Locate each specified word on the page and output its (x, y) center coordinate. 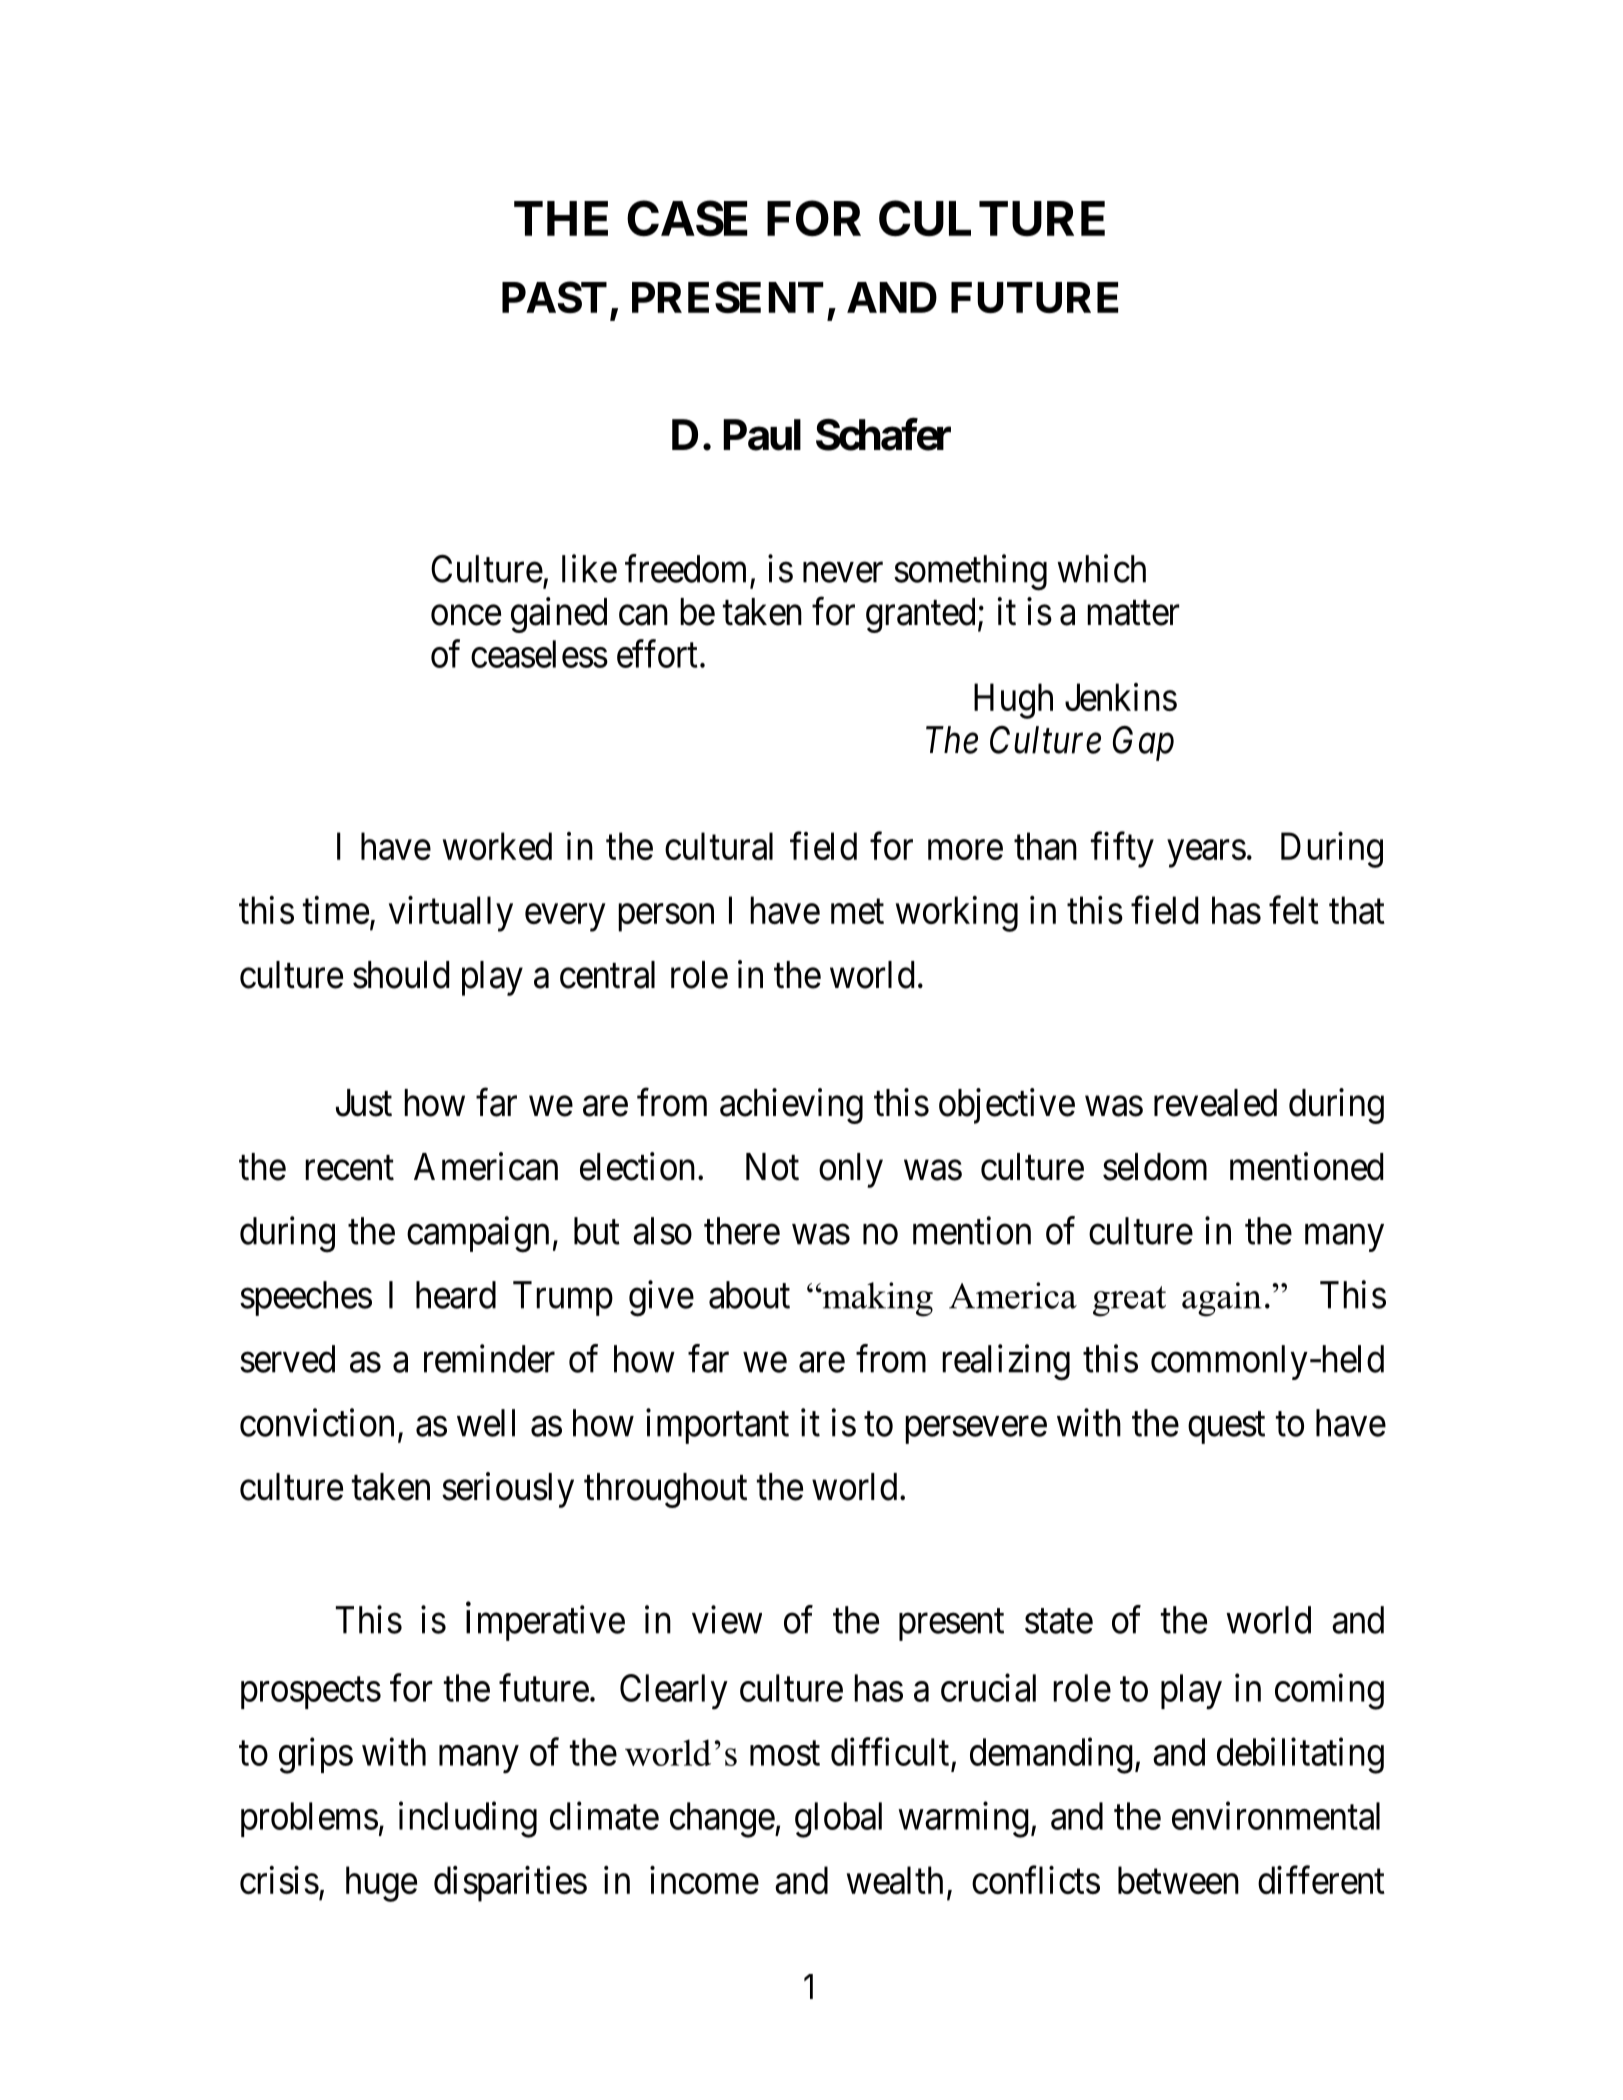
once (466, 615)
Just (364, 1103)
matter (1133, 613)
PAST (554, 297)
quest (1226, 1428)
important (717, 1426)
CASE (687, 218)
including (468, 1820)
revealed (1215, 1103)
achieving (791, 1106)
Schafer (883, 434)
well (486, 1423)
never (843, 573)
